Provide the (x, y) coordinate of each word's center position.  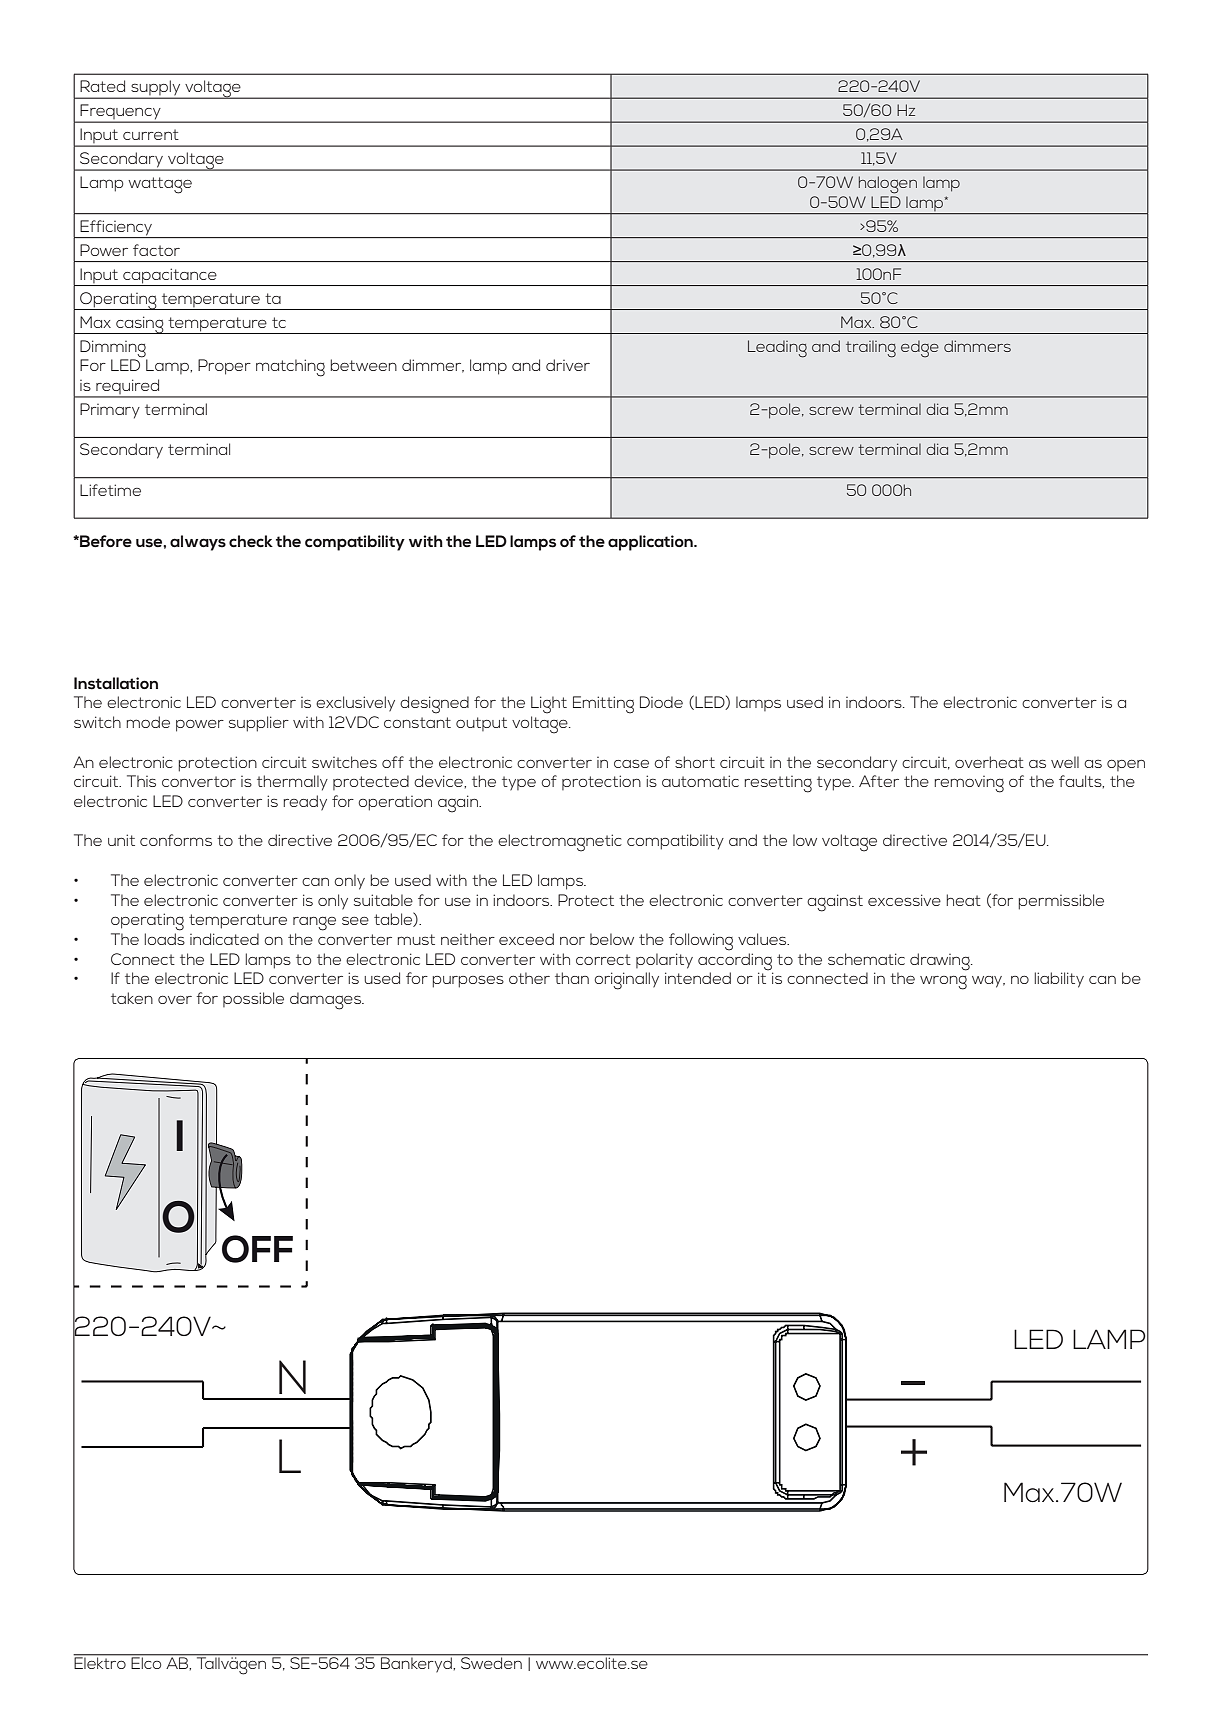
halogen (888, 185)
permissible (1061, 902)
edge (920, 349)
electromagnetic (560, 843)
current (151, 134)
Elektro (101, 1662)
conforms (176, 840)
